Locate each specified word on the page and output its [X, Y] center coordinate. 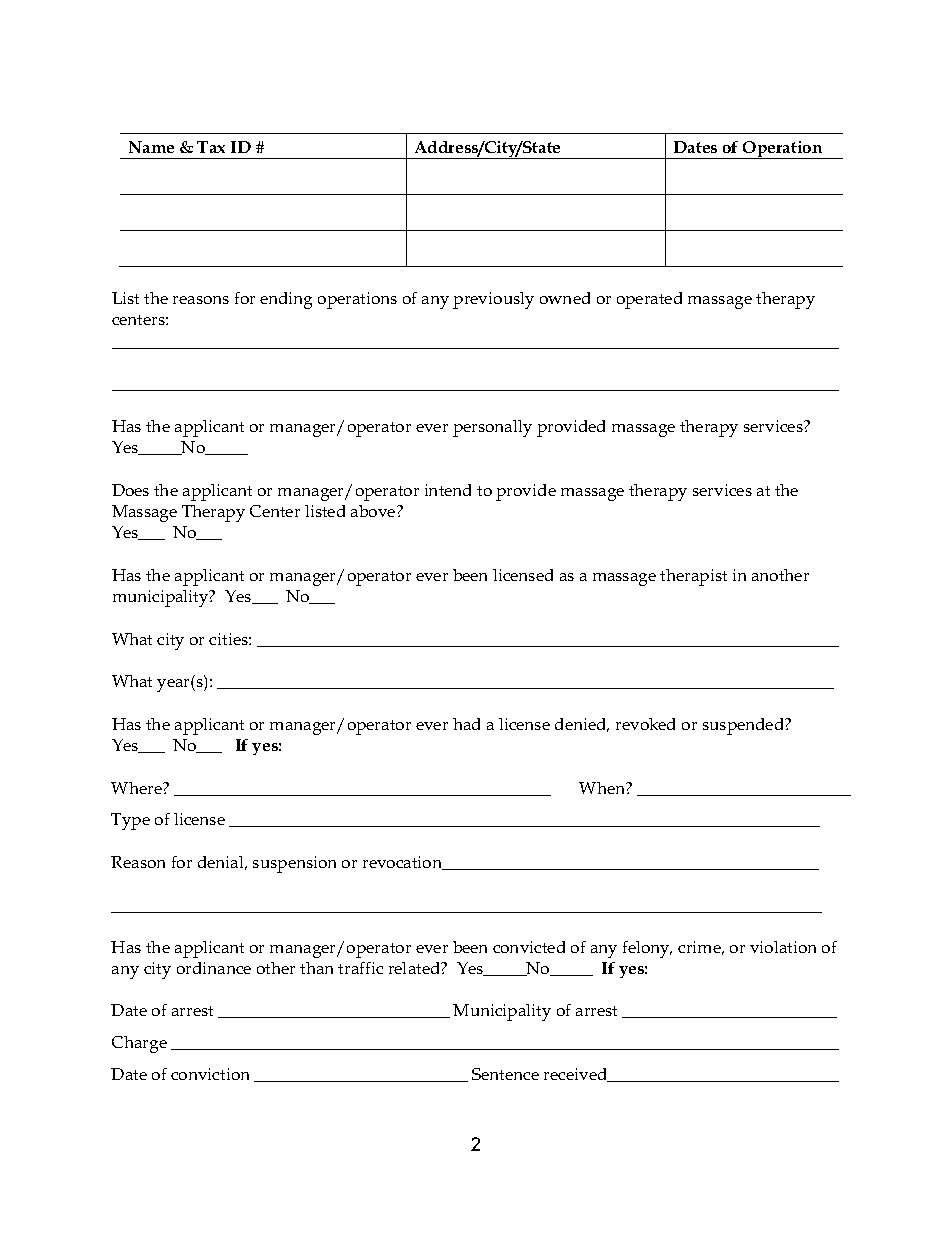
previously [493, 300]
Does [130, 490]
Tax [211, 147]
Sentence [505, 1074]
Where [137, 788]
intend [448, 490]
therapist [693, 577]
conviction [210, 1074]
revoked [645, 724]
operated [649, 300]
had [466, 724]
